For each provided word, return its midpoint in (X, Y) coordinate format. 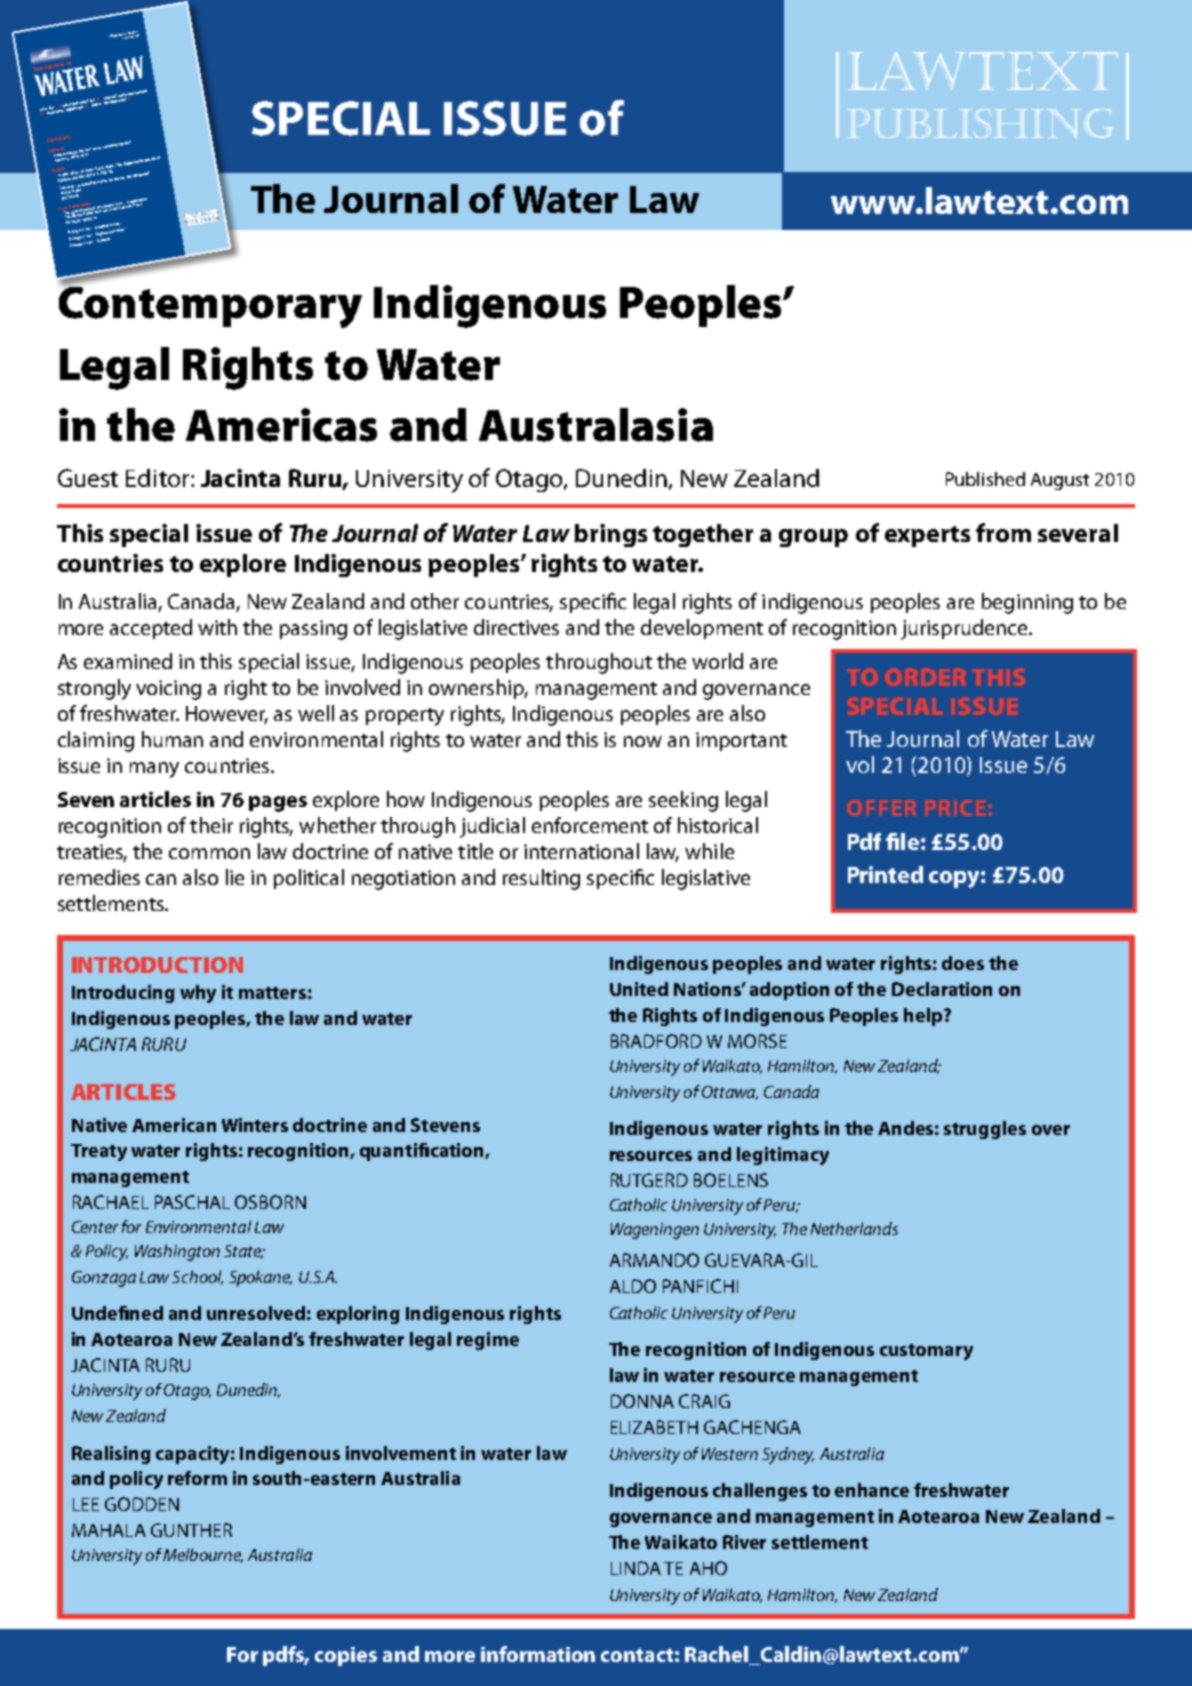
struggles (985, 1130)
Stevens (445, 1125)
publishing (980, 124)
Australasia (596, 425)
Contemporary (210, 306)
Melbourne (203, 1555)
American (174, 1125)
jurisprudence (965, 629)
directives (516, 627)
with (217, 627)
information (538, 1654)
